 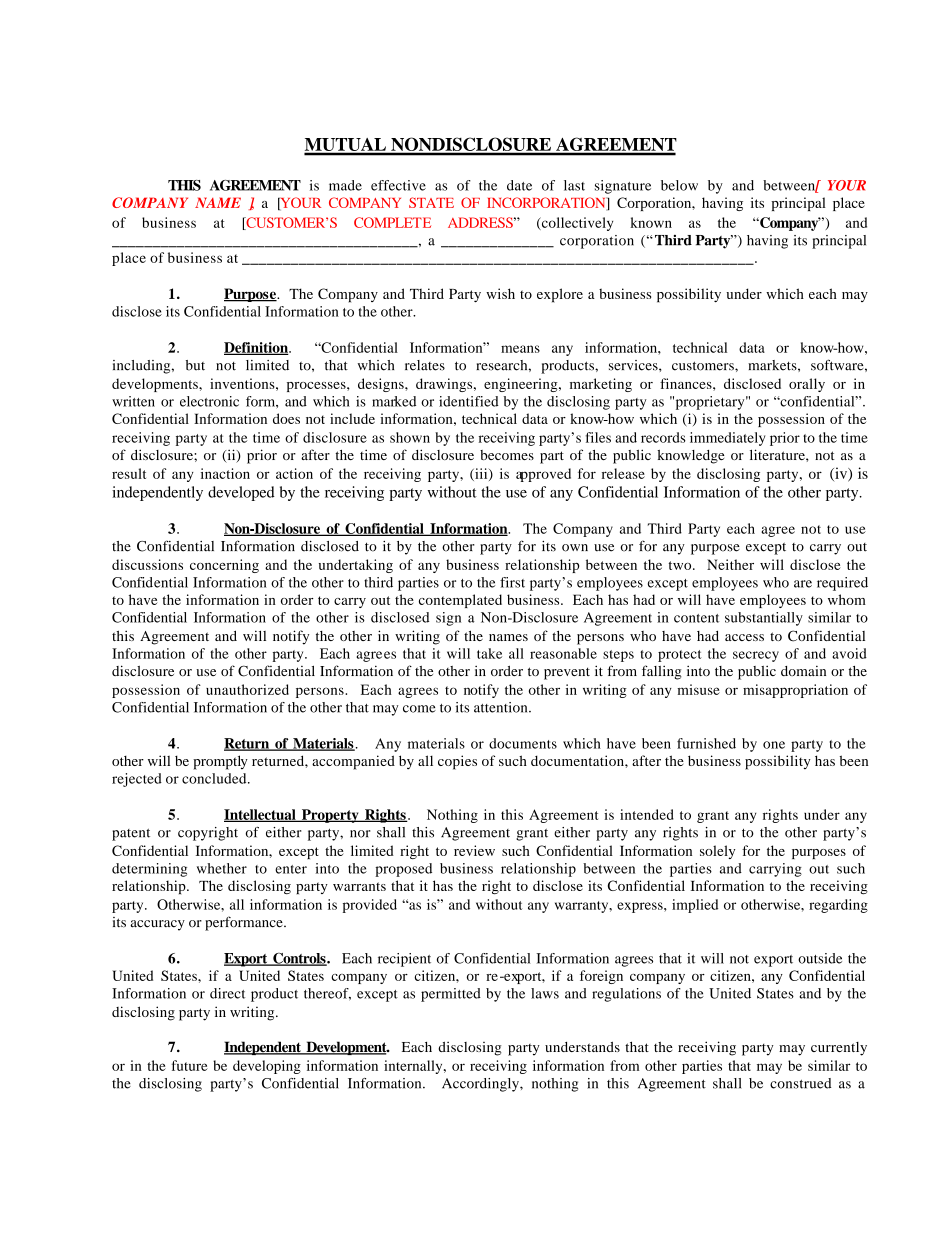 What do you see at coordinates (345, 185) in the document?
I see `made` at bounding box center [345, 185].
